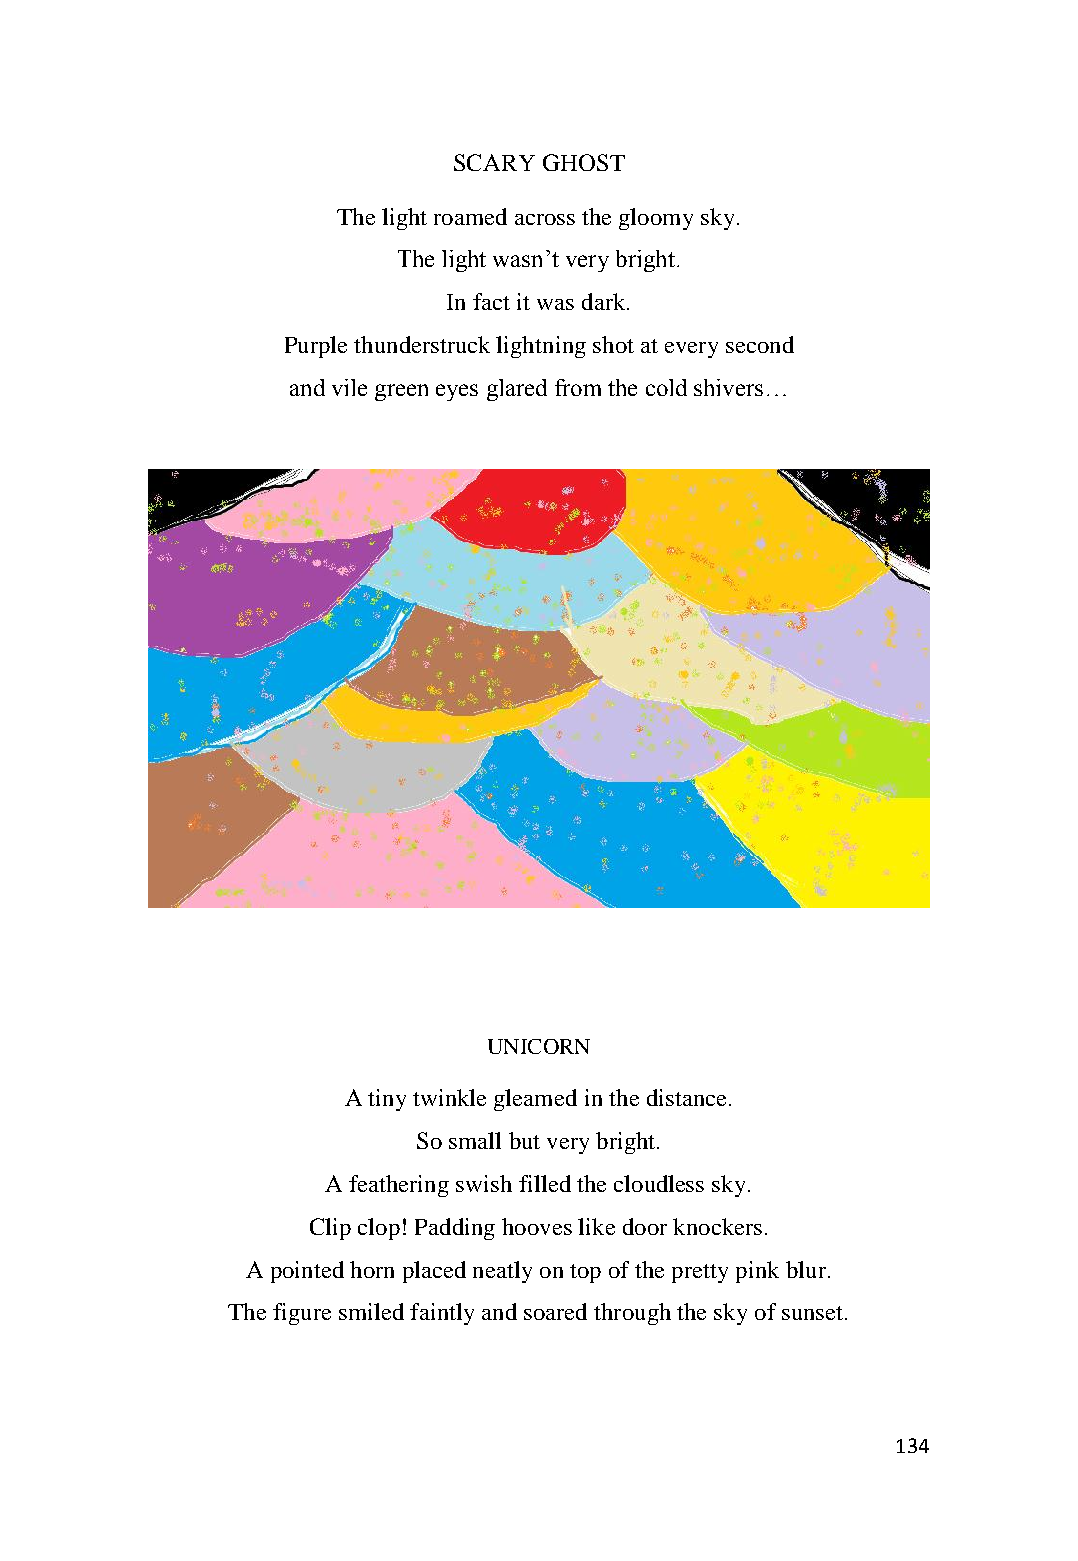  What do you see at coordinates (728, 387) in the document?
I see `shivers` at bounding box center [728, 387].
